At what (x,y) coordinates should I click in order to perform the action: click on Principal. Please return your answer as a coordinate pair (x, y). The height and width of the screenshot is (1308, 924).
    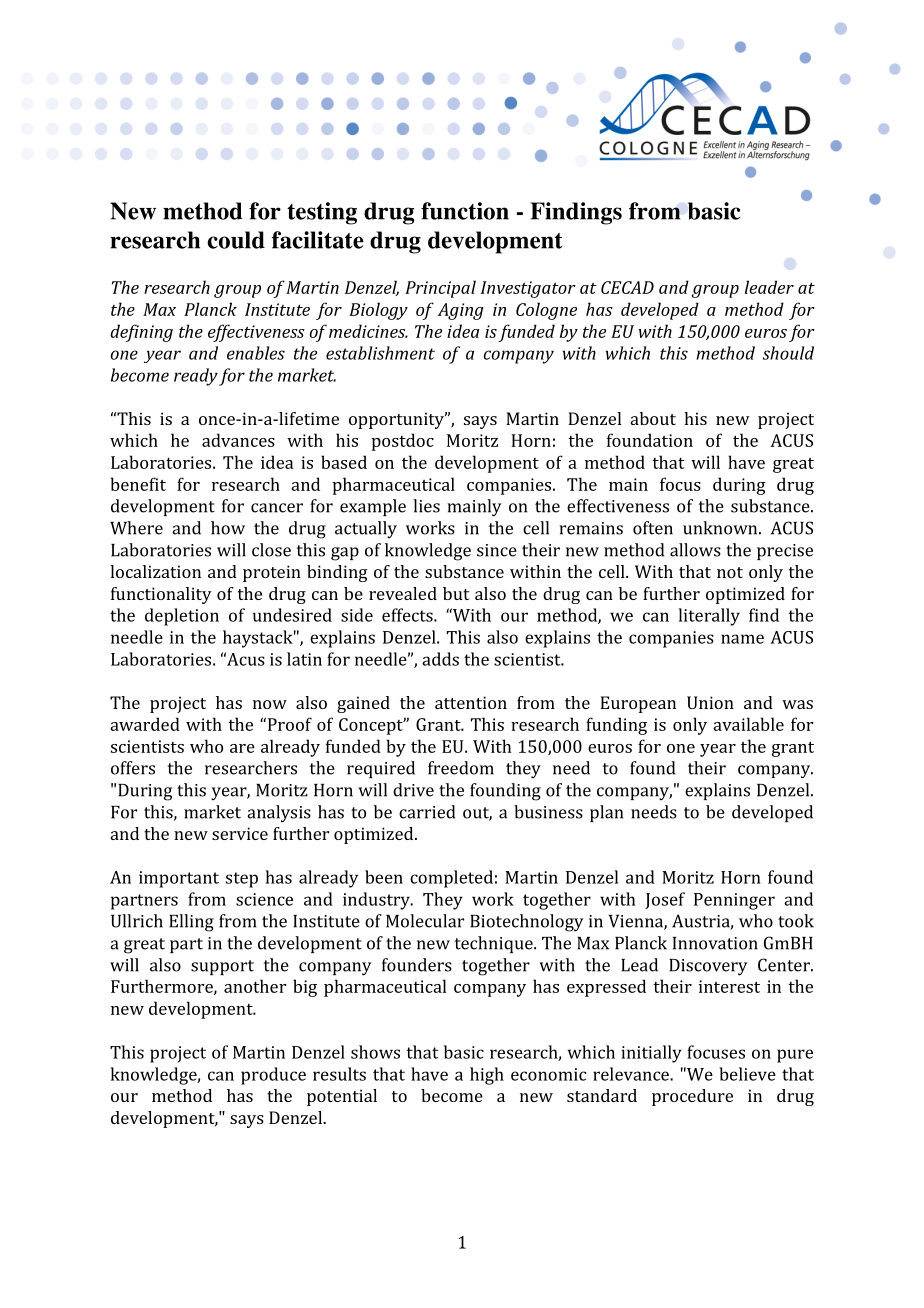
    Looking at the image, I should click on (440, 289).
